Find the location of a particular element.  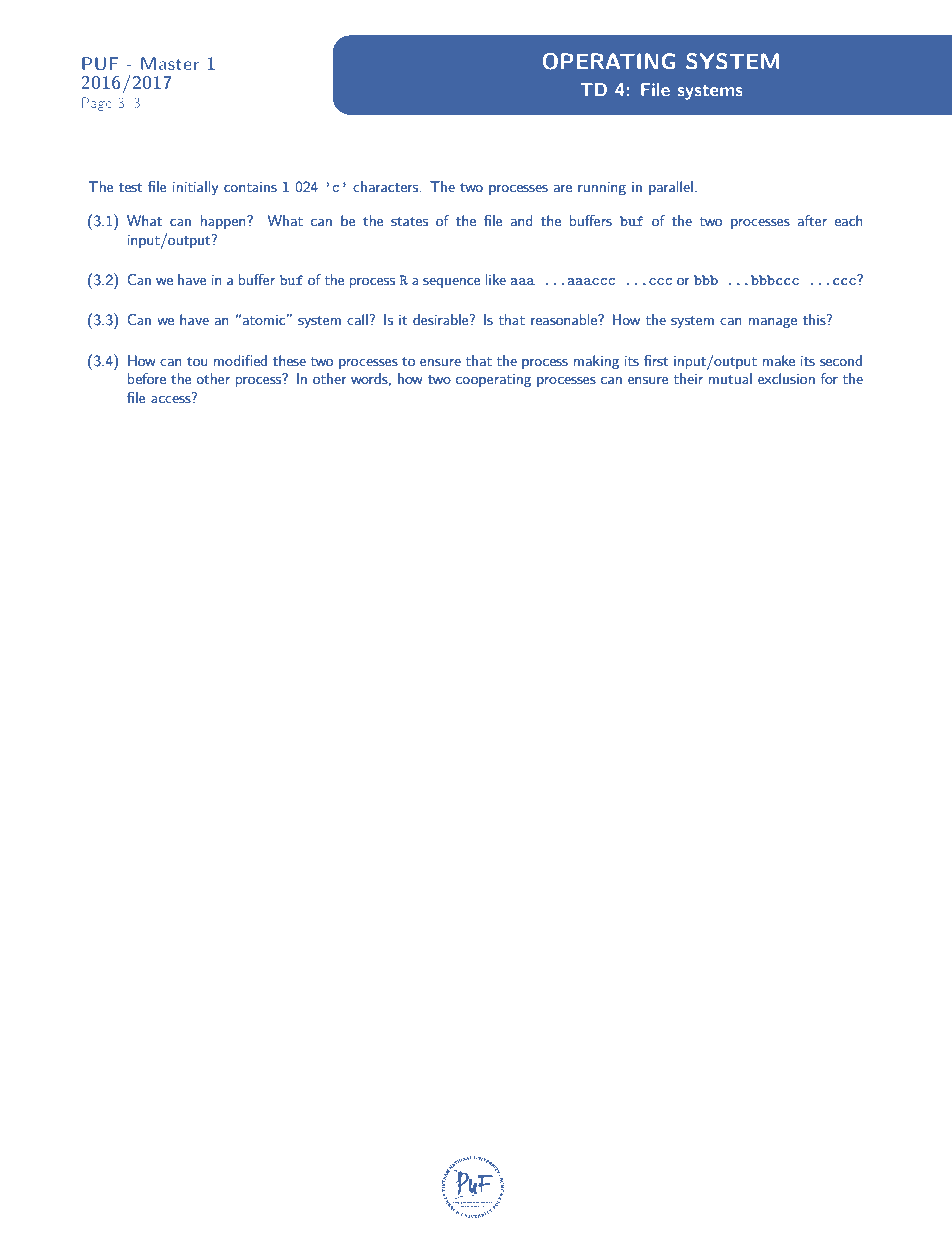

happen is located at coordinates (224, 222).
